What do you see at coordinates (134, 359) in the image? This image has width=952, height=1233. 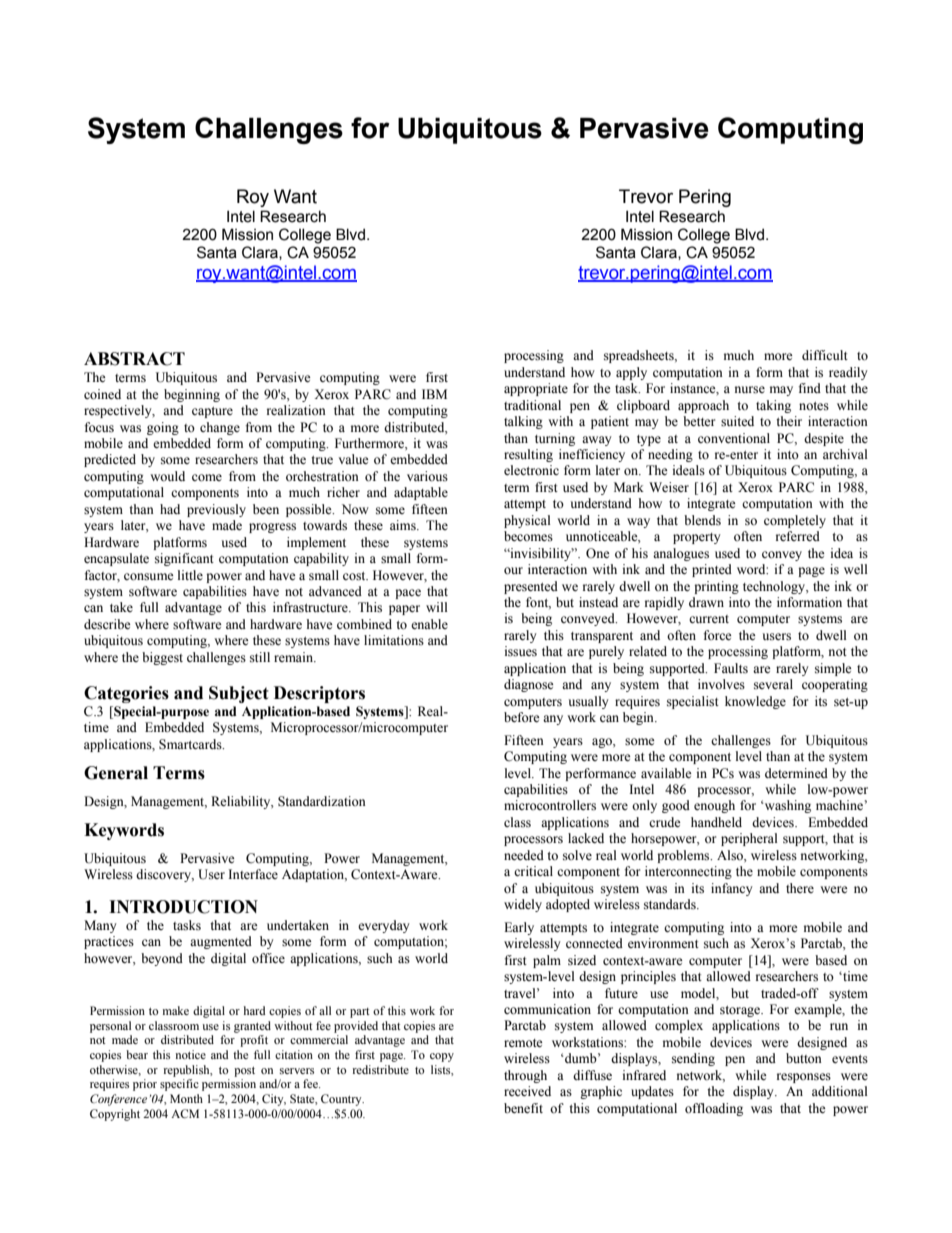 I see `ABSTRACT` at bounding box center [134, 359].
